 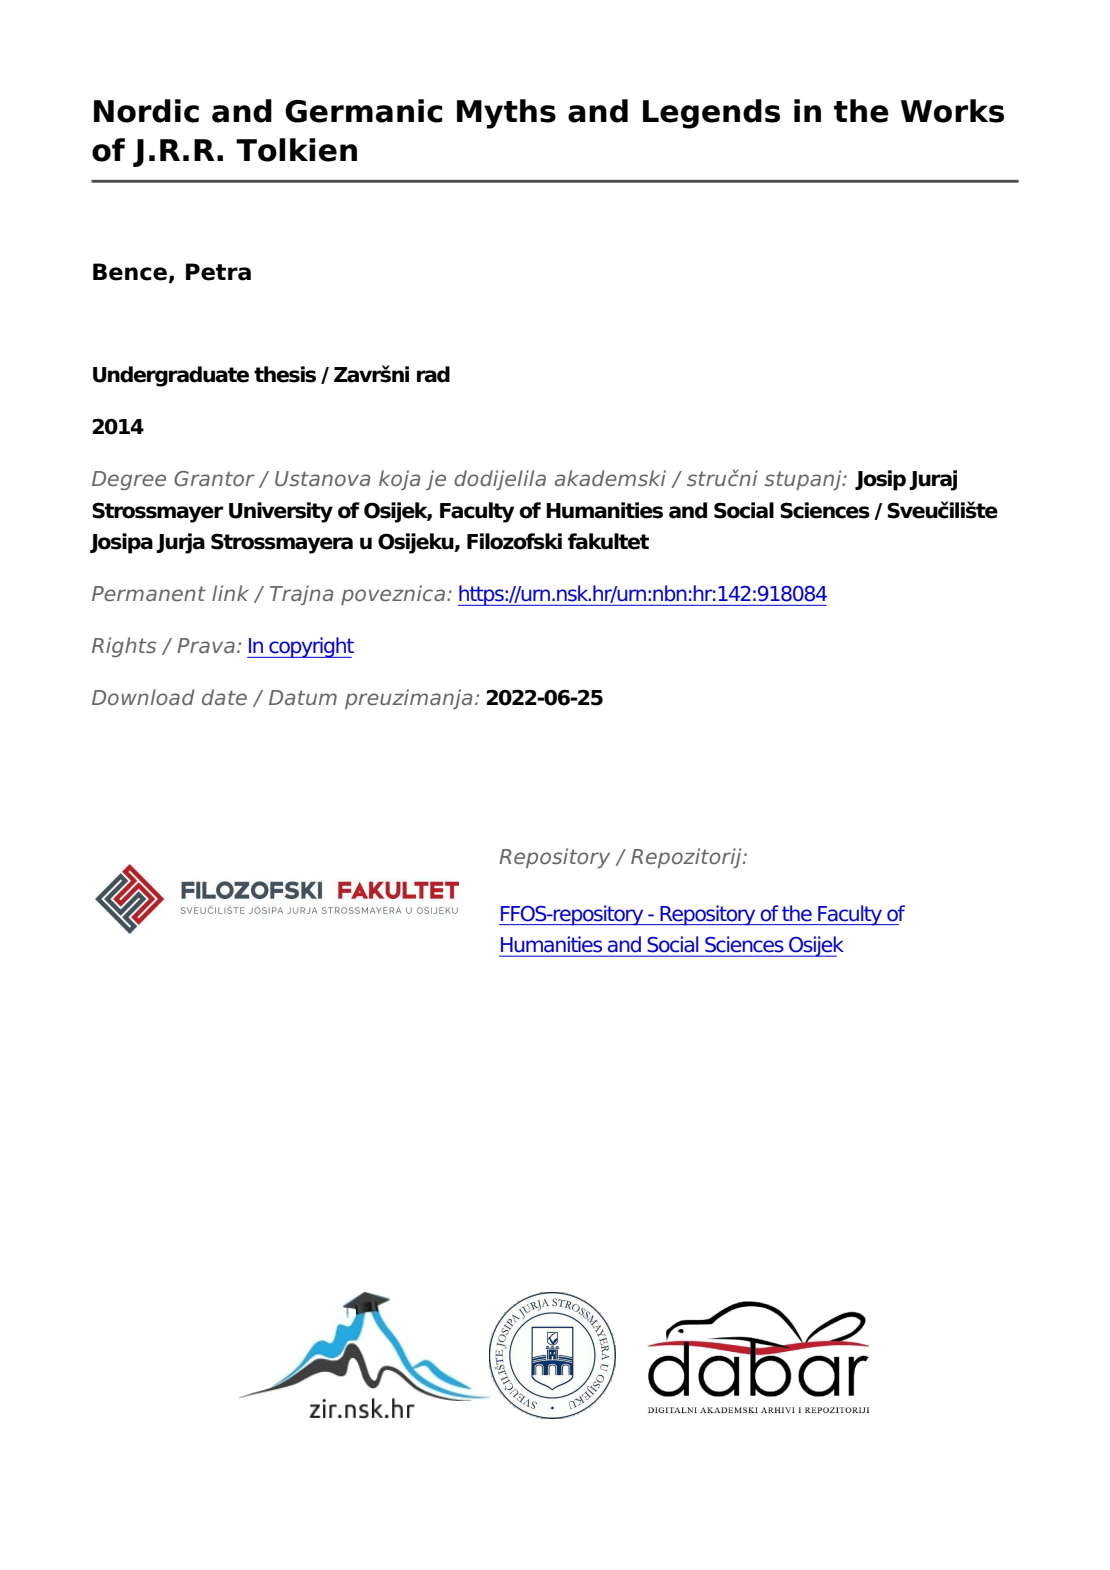 What do you see at coordinates (711, 114) in the page?
I see `Legends` at bounding box center [711, 114].
